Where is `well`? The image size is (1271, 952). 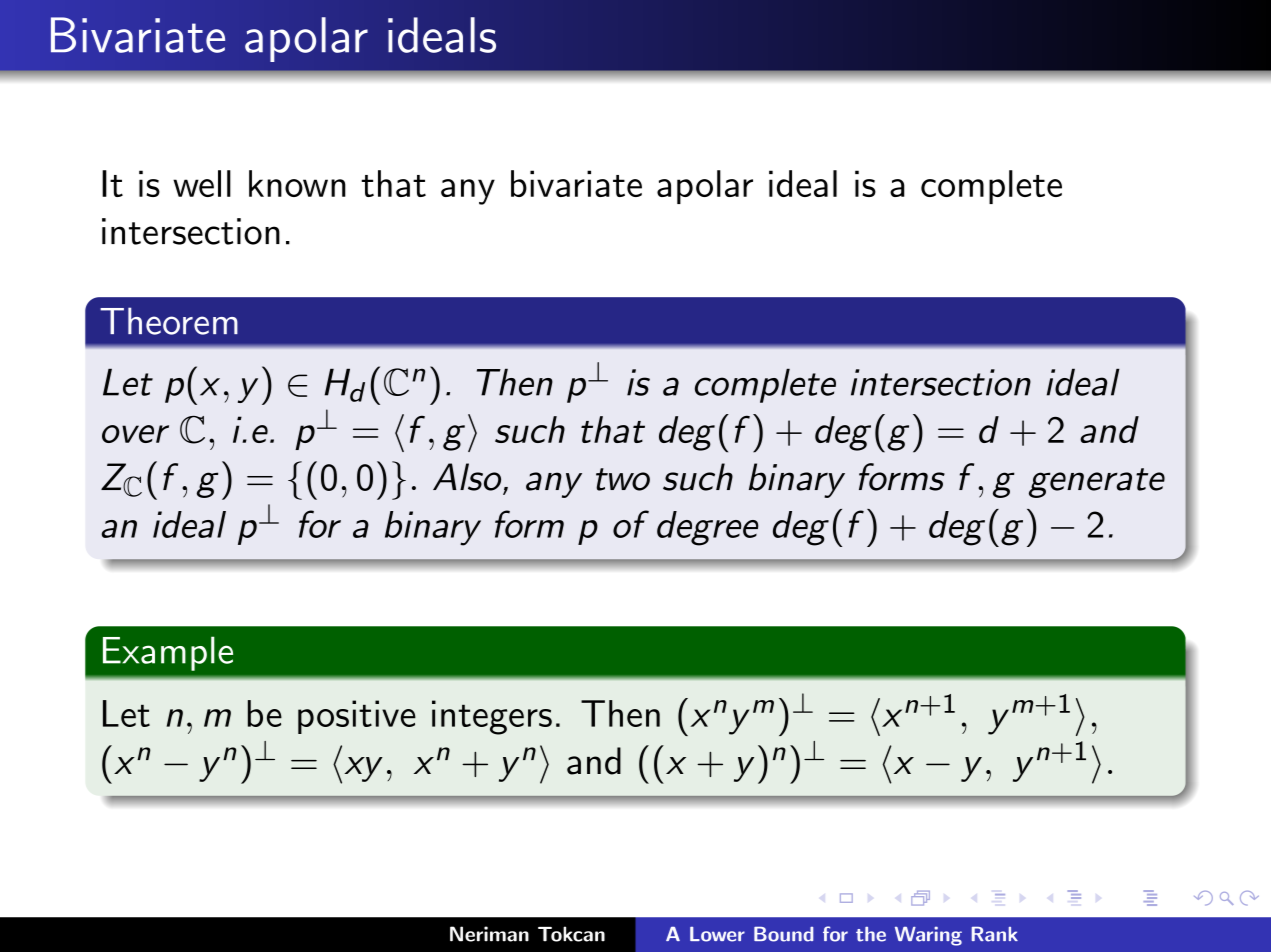 well is located at coordinates (202, 183).
